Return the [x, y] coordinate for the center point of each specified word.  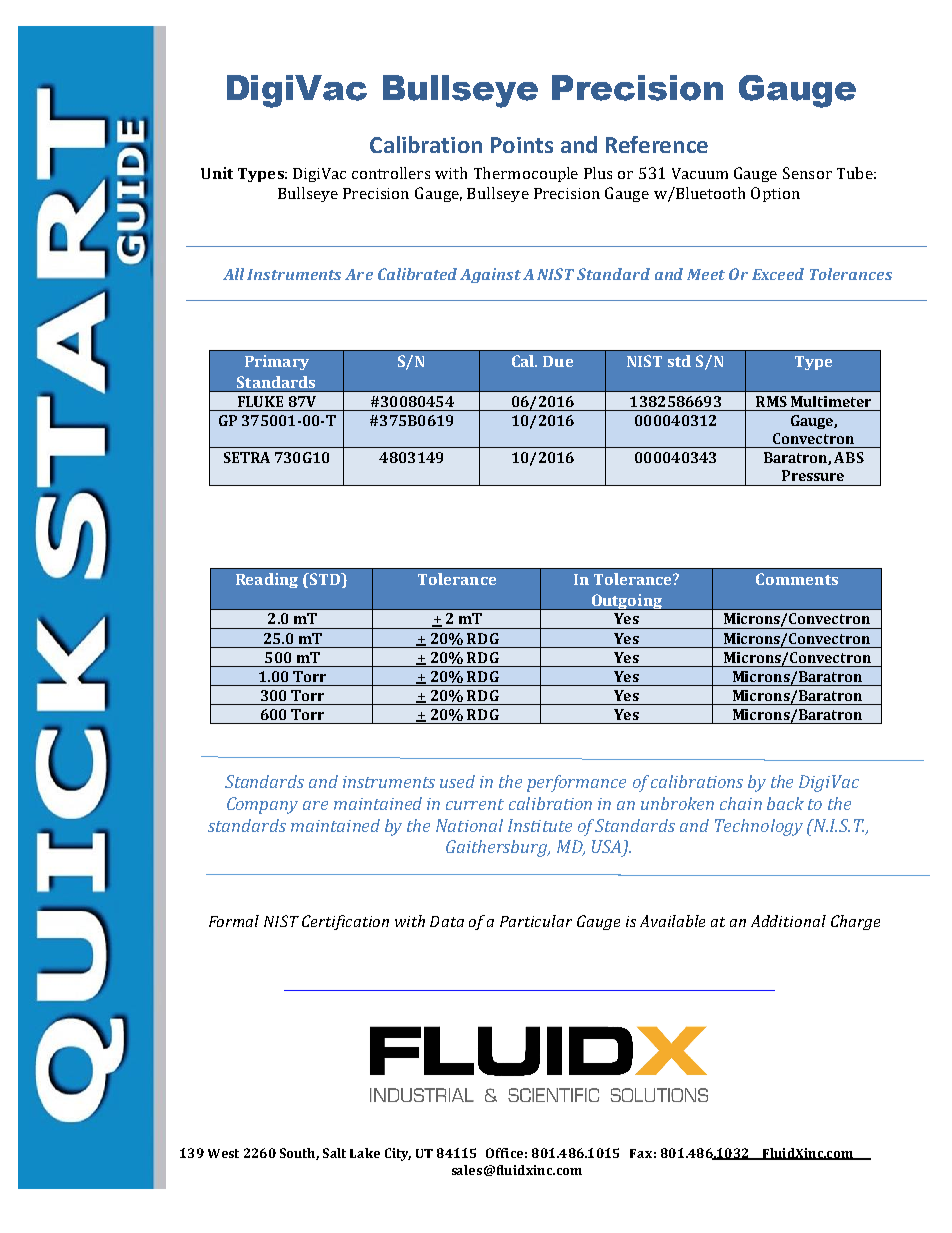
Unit [217, 173]
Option [775, 194]
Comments [797, 579]
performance [576, 783]
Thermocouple [526, 174]
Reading [267, 580]
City [398, 1154]
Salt [334, 1153]
